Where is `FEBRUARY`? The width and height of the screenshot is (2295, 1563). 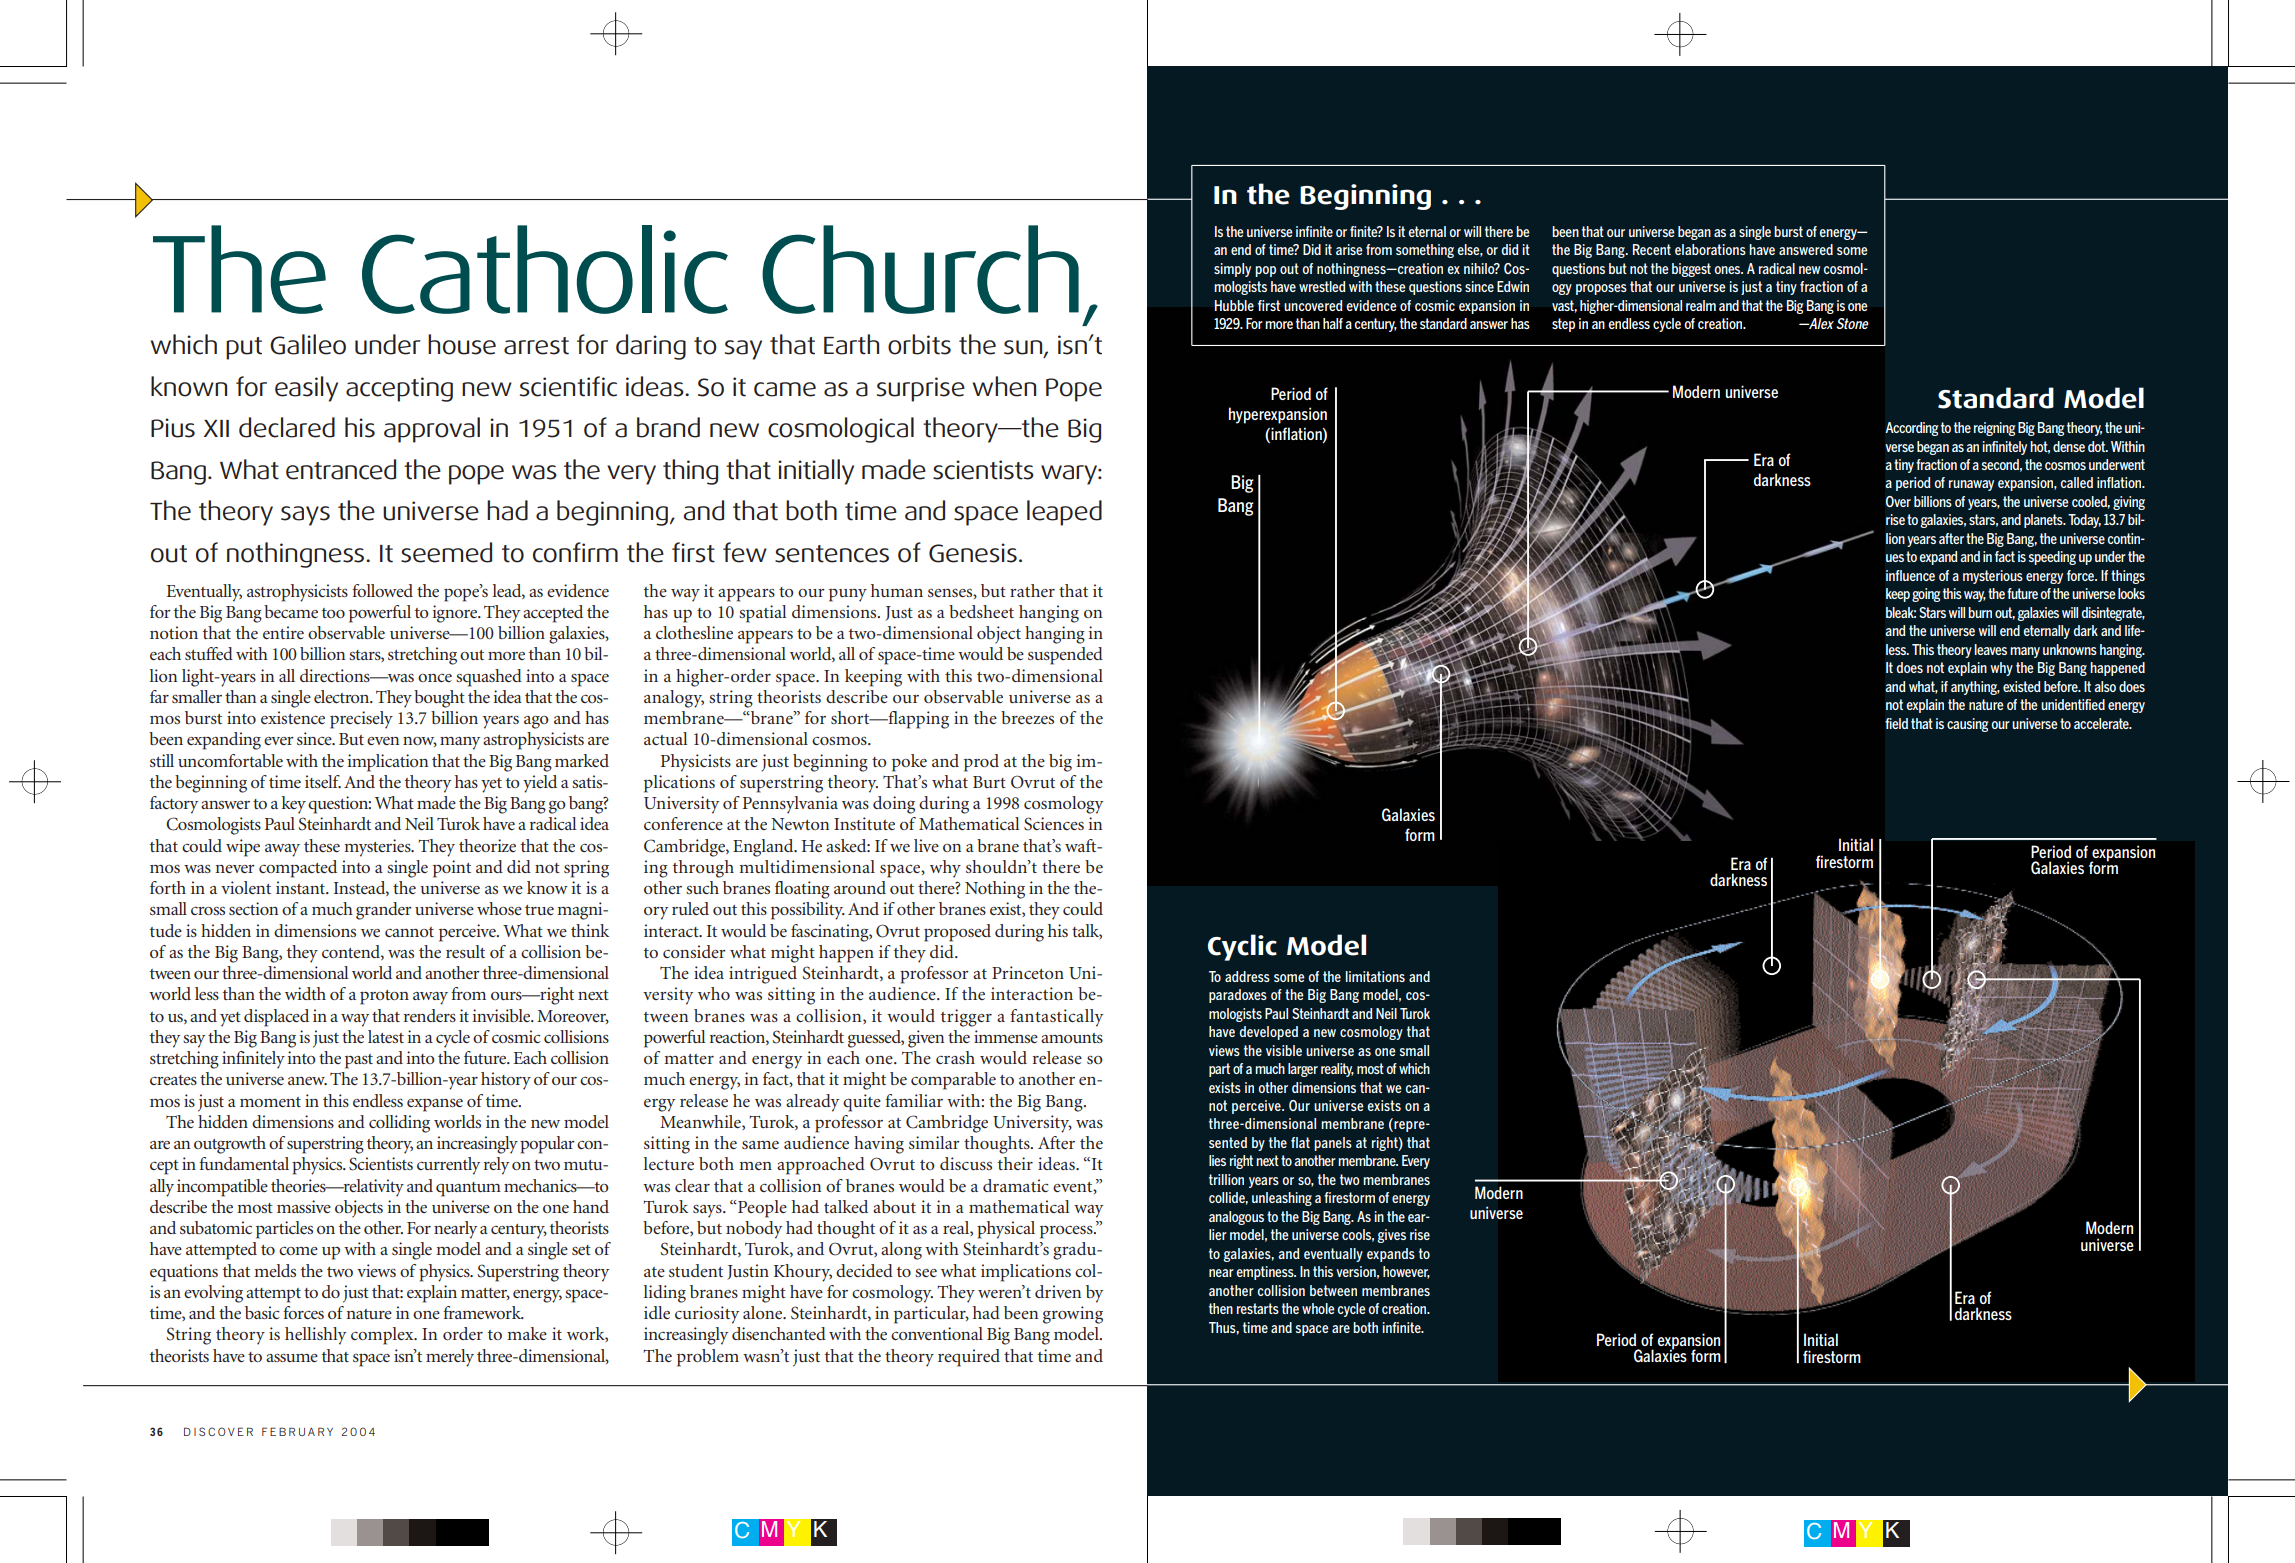 FEBRUARY is located at coordinates (297, 1431).
